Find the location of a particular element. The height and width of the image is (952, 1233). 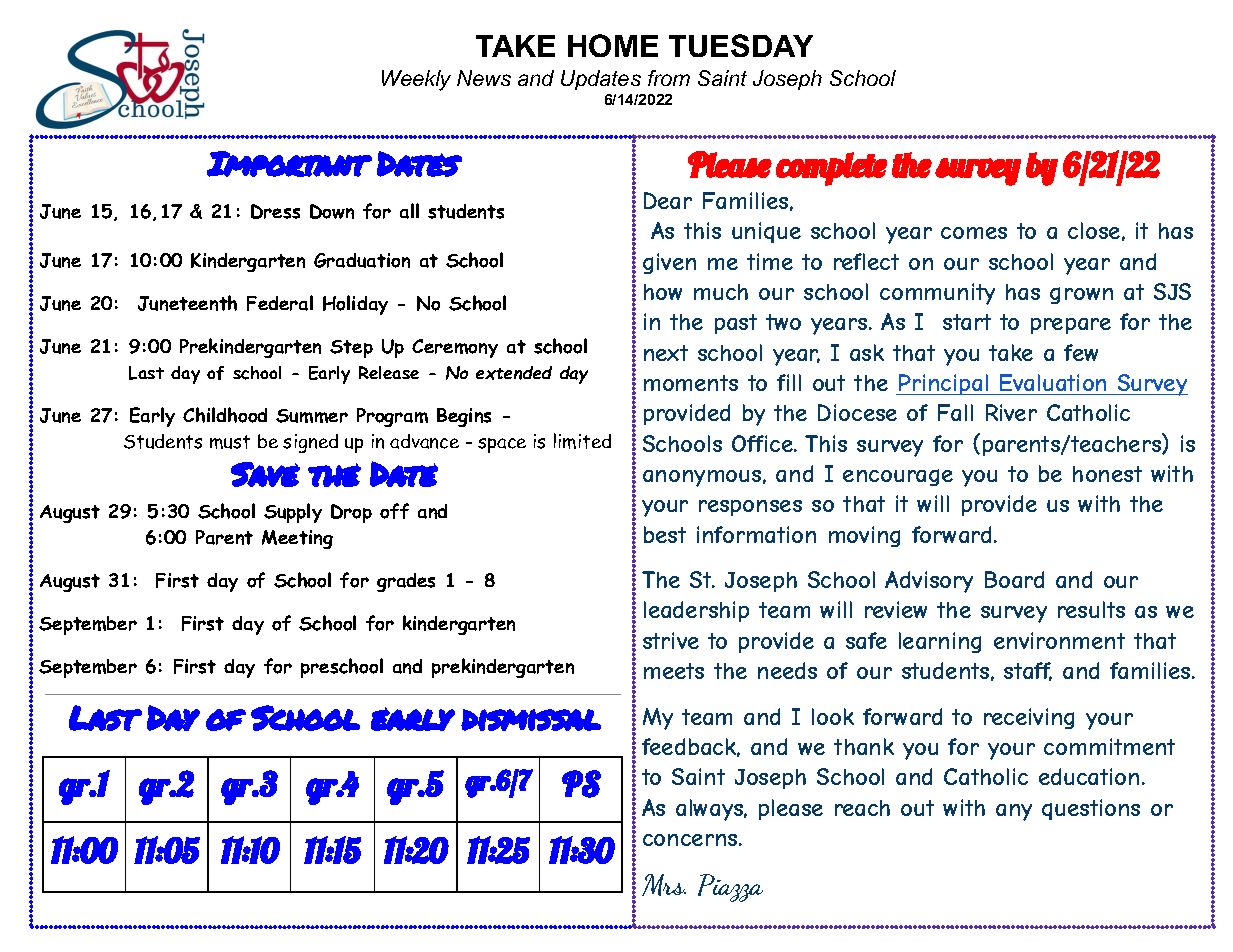

complete is located at coordinates (831, 169).
